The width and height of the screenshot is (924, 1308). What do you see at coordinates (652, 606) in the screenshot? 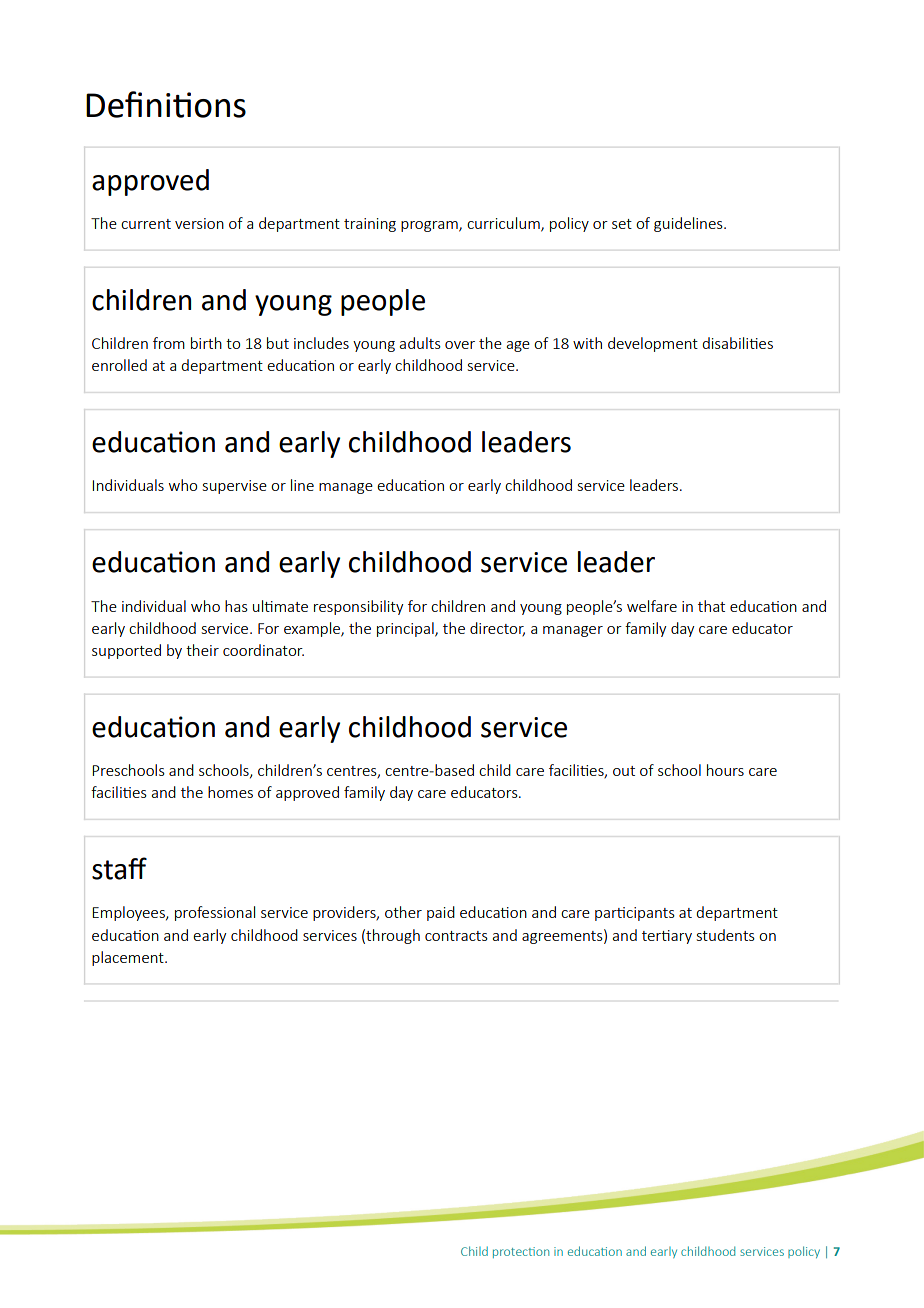
I see `welfare` at bounding box center [652, 606].
